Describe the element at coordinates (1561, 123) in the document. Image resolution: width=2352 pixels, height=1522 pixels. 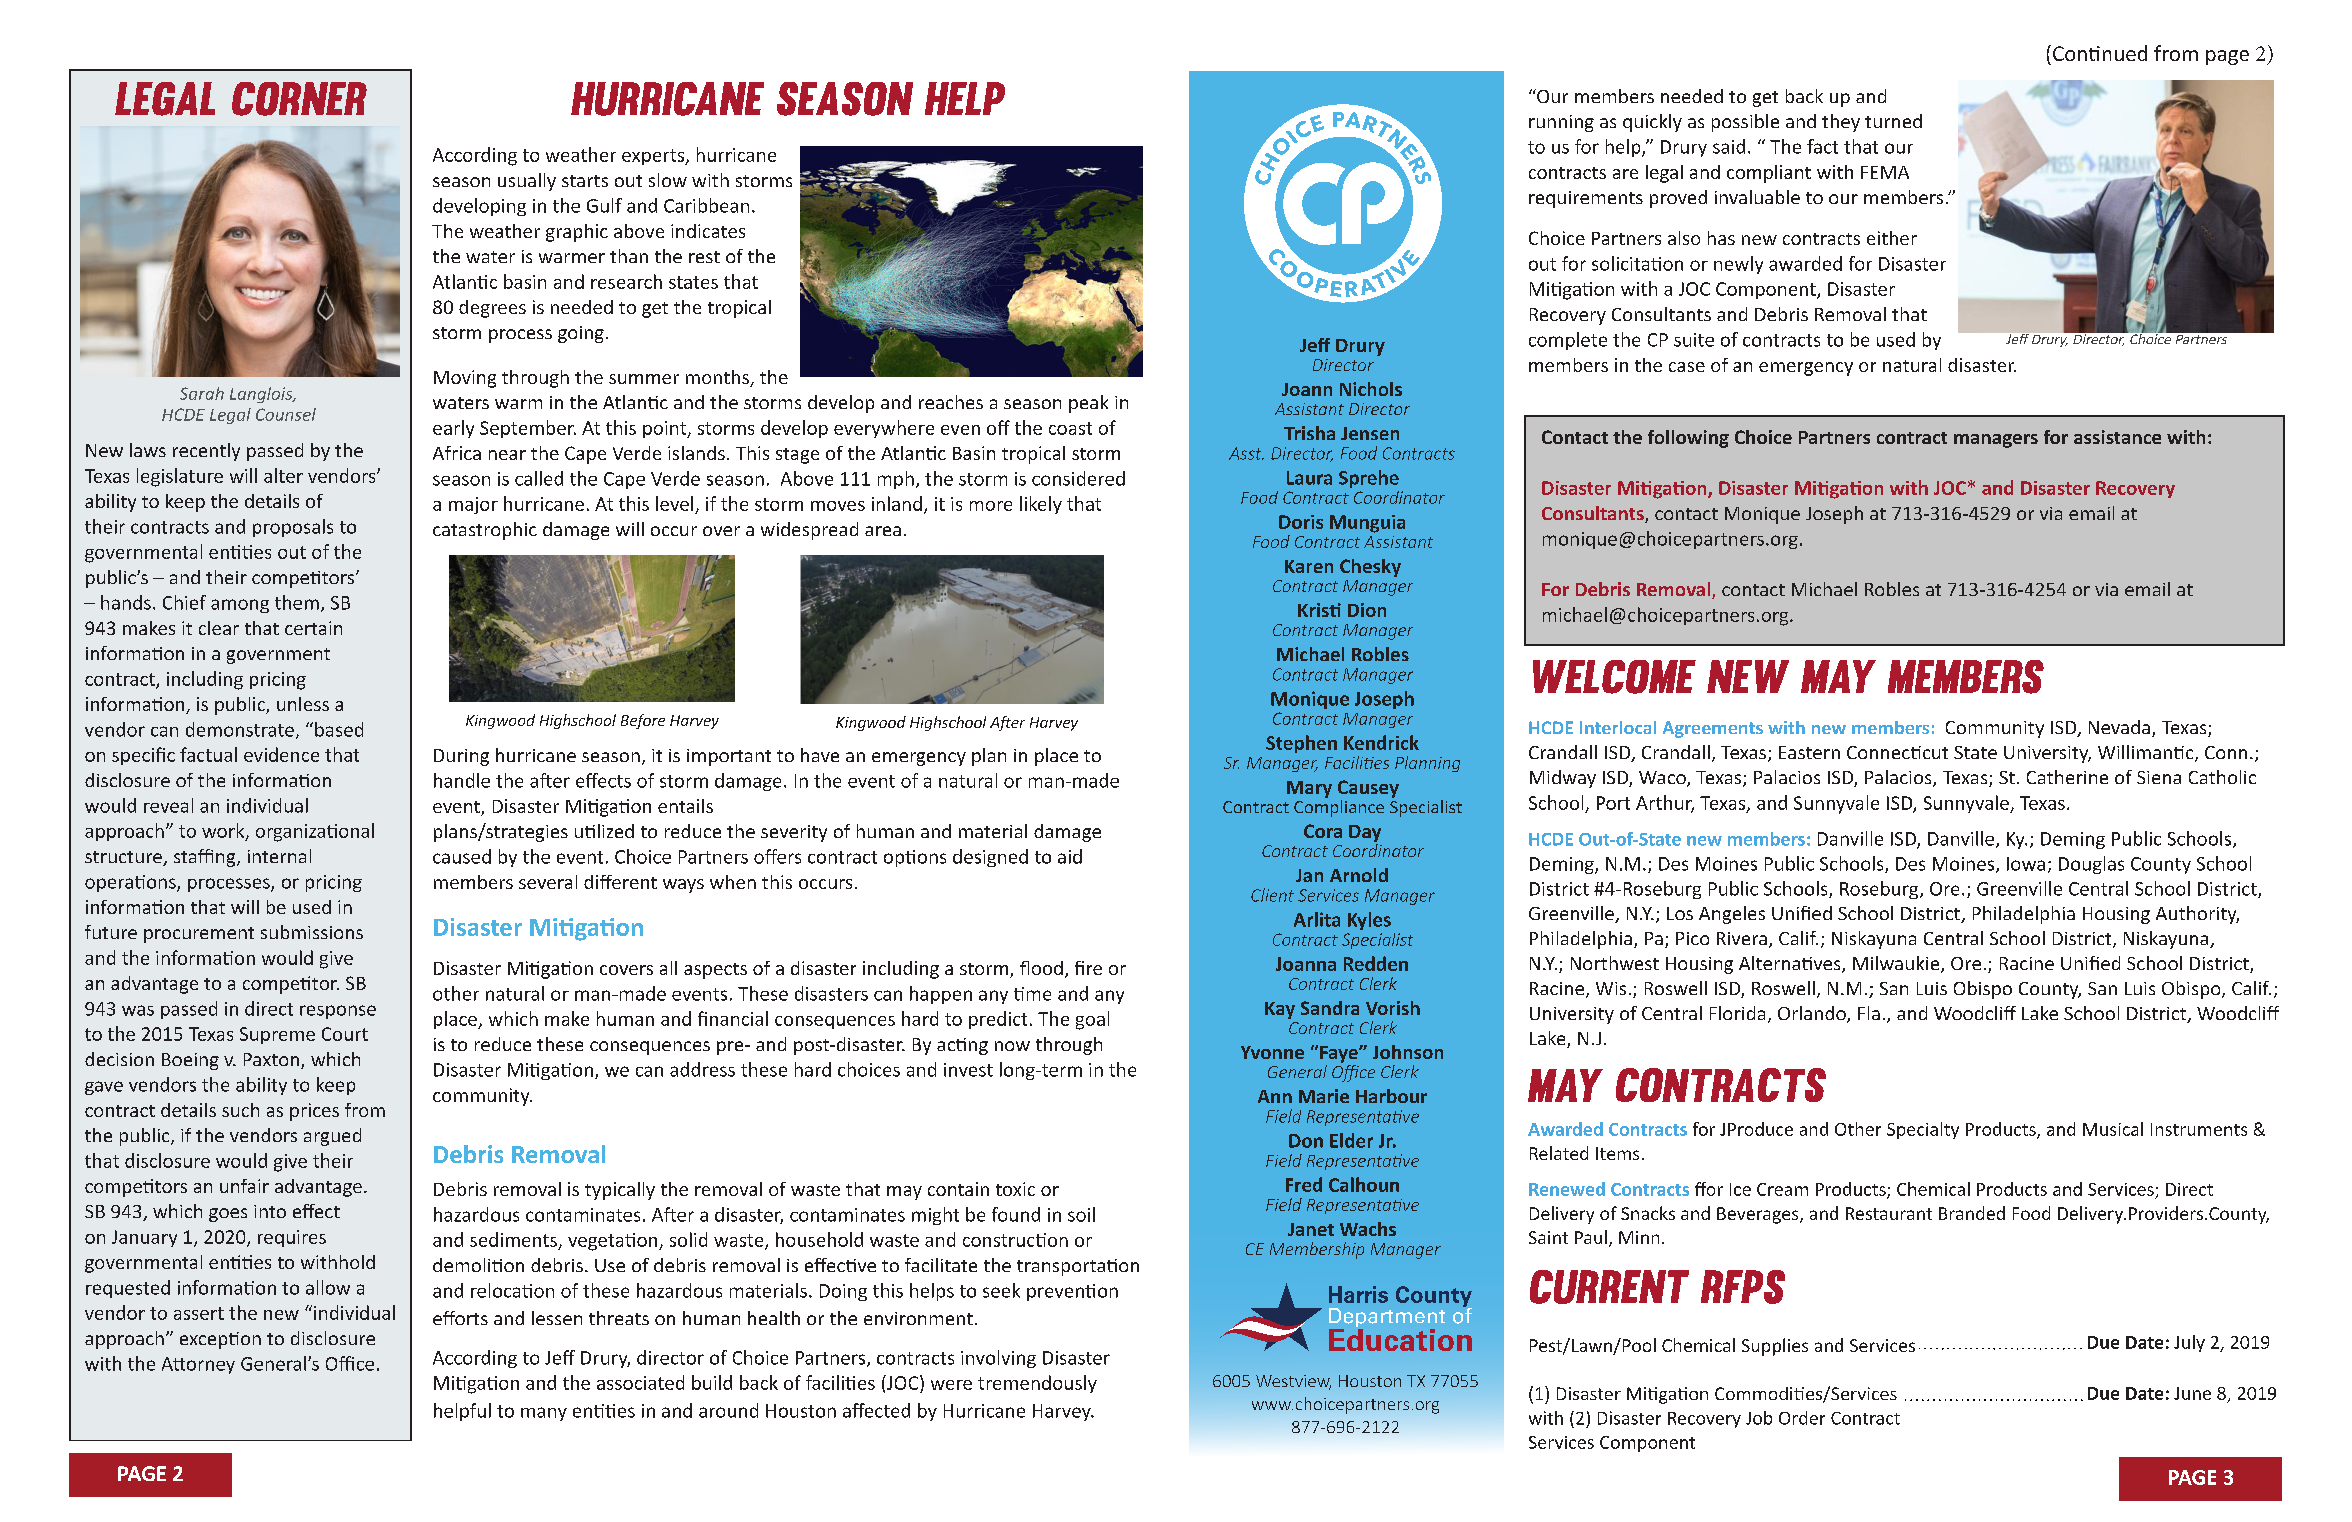
I see `running` at that location.
